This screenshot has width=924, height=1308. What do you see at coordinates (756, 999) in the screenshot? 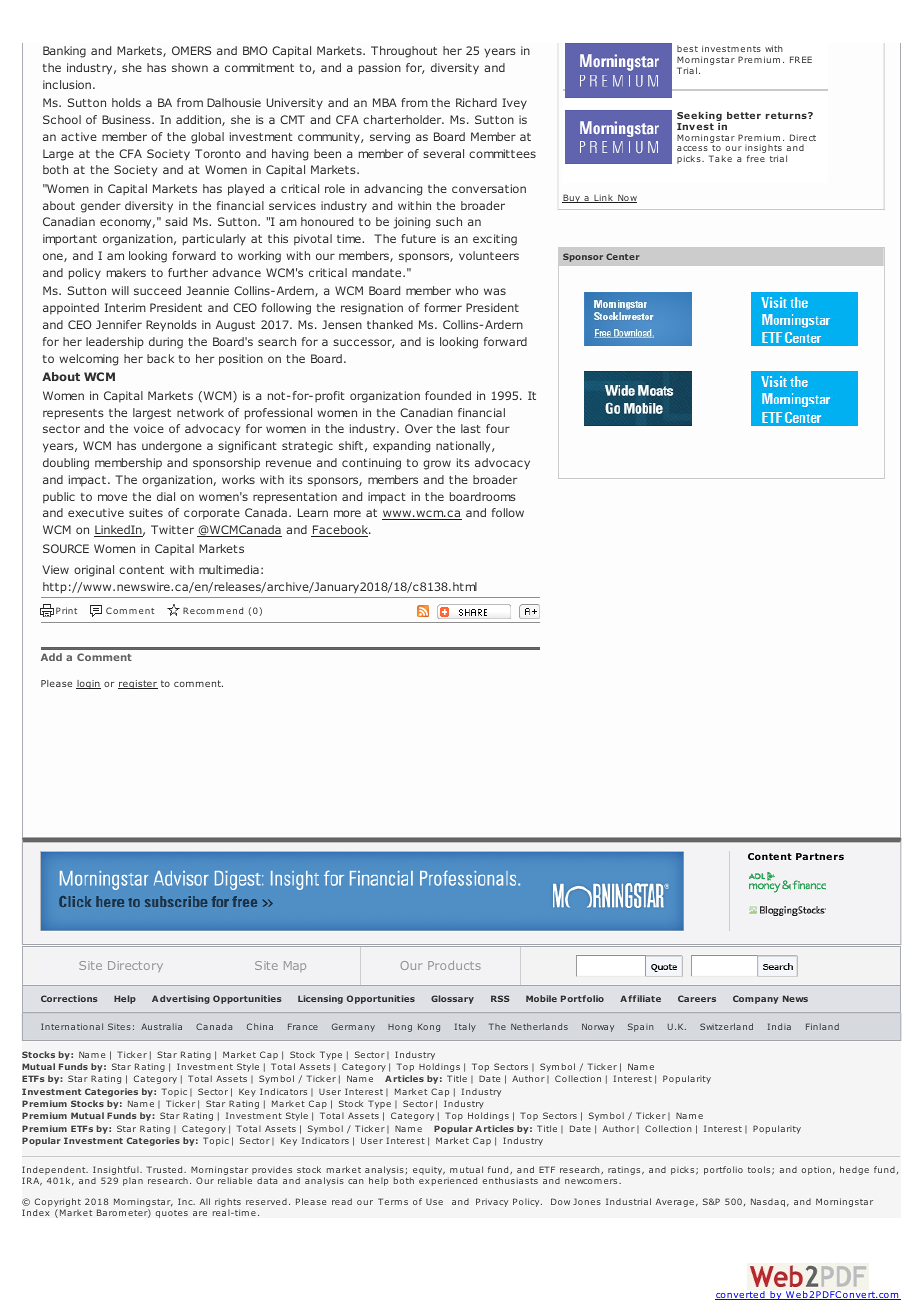
I see `Company` at bounding box center [756, 999].
